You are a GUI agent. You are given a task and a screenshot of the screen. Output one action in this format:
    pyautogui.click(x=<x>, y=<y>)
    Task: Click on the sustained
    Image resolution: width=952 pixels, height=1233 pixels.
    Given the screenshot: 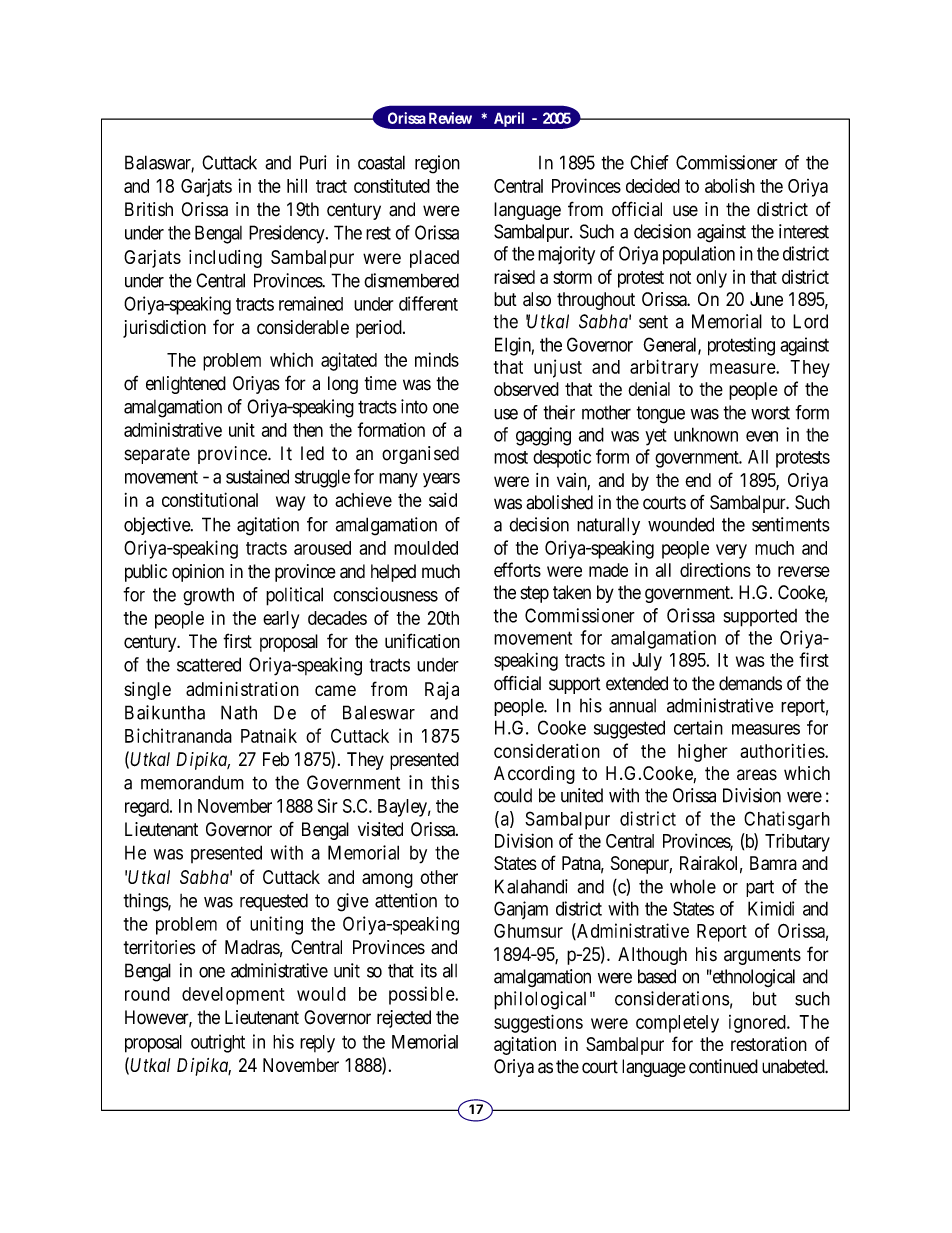 What is the action you would take?
    pyautogui.click(x=257, y=476)
